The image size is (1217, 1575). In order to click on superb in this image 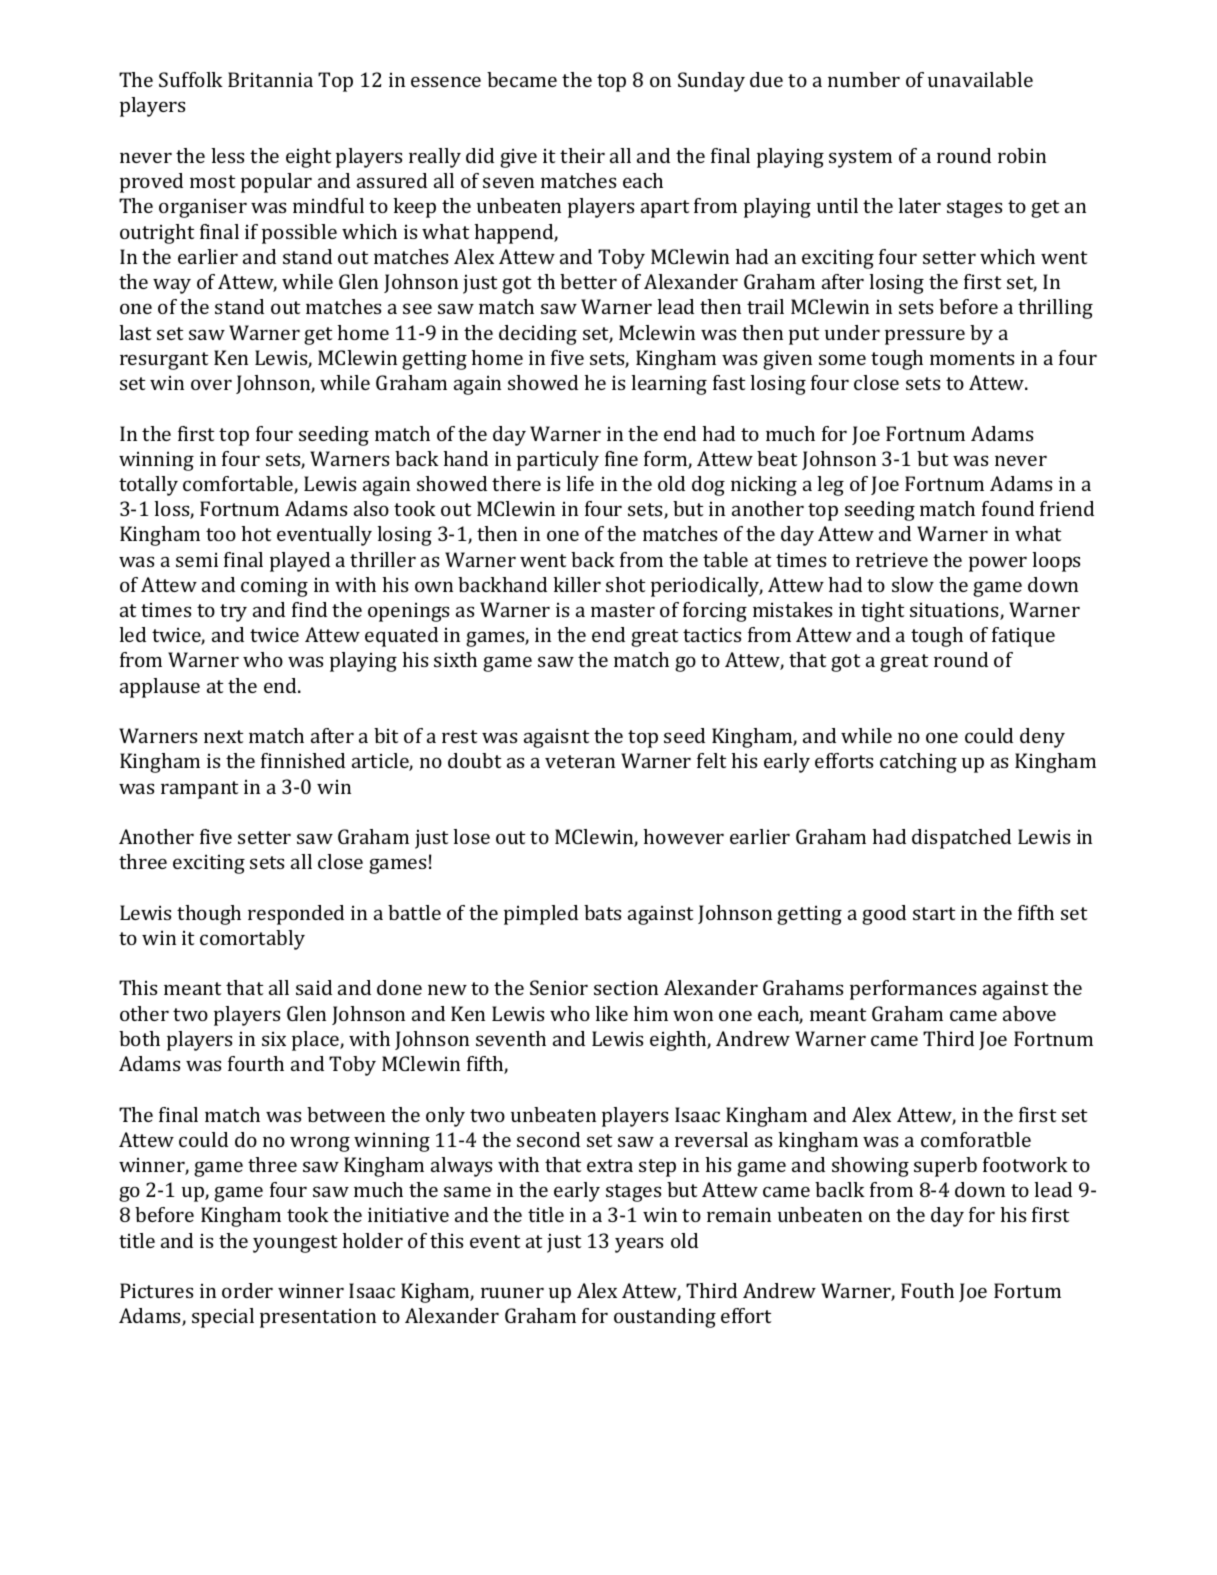, I will do `click(945, 1167)`.
